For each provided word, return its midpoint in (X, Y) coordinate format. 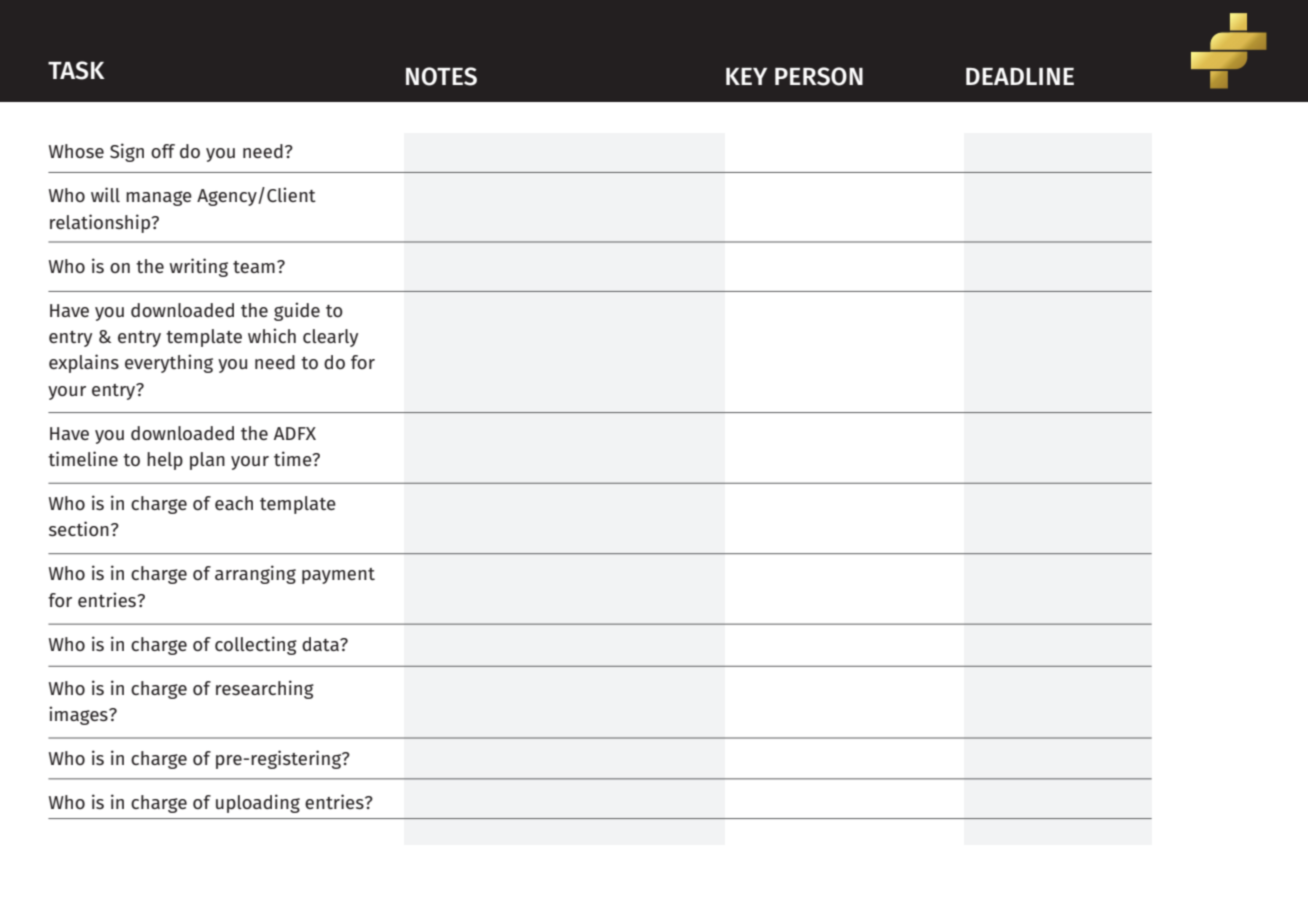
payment (338, 576)
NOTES (441, 76)
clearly (330, 338)
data (321, 644)
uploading (258, 803)
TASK (76, 70)
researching (265, 689)
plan (207, 461)
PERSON (819, 76)
